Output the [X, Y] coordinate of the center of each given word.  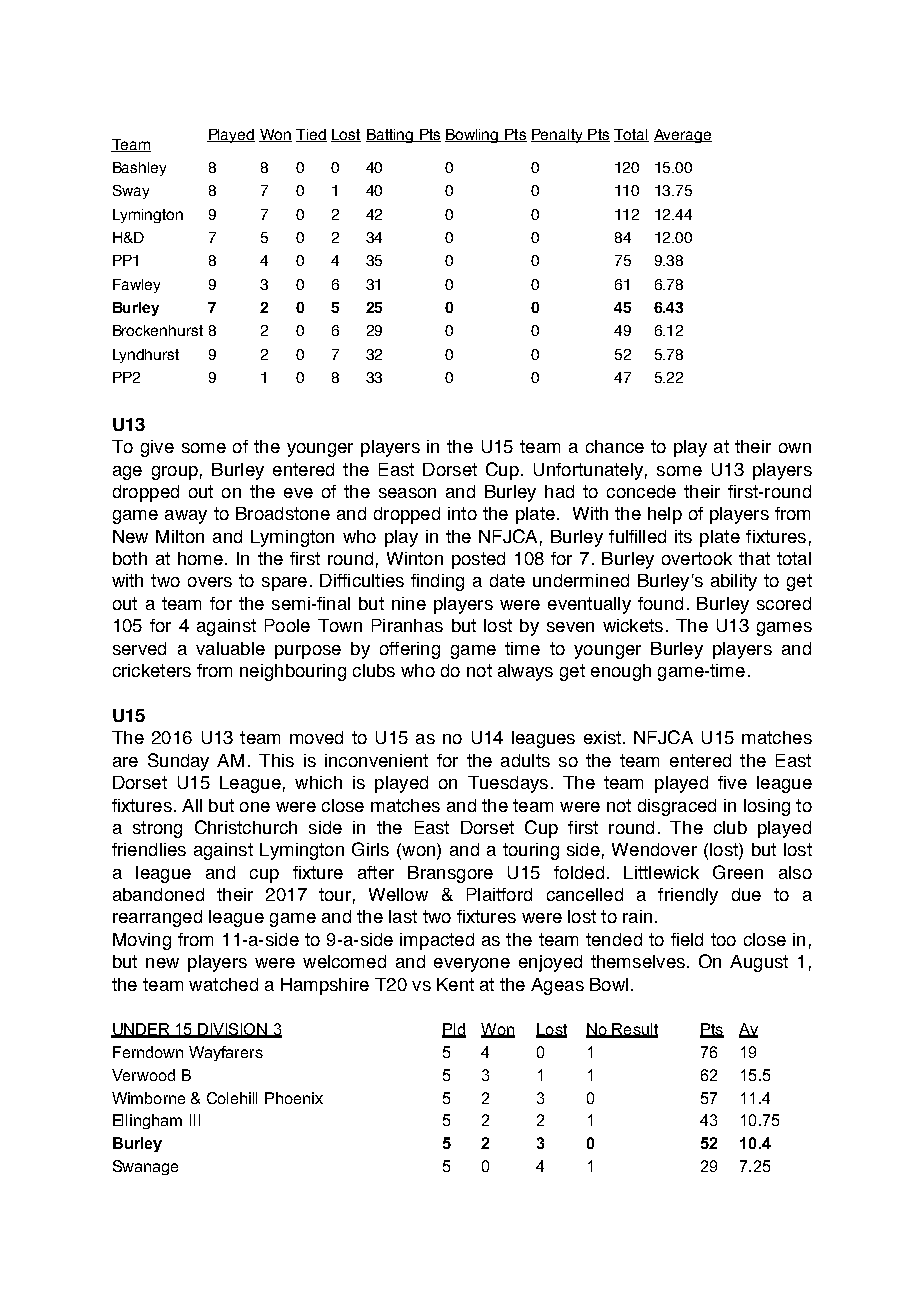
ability [734, 582]
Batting [391, 136]
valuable [230, 648]
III [195, 1120]
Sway [131, 192]
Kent [455, 984]
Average [683, 136]
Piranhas [407, 625]
